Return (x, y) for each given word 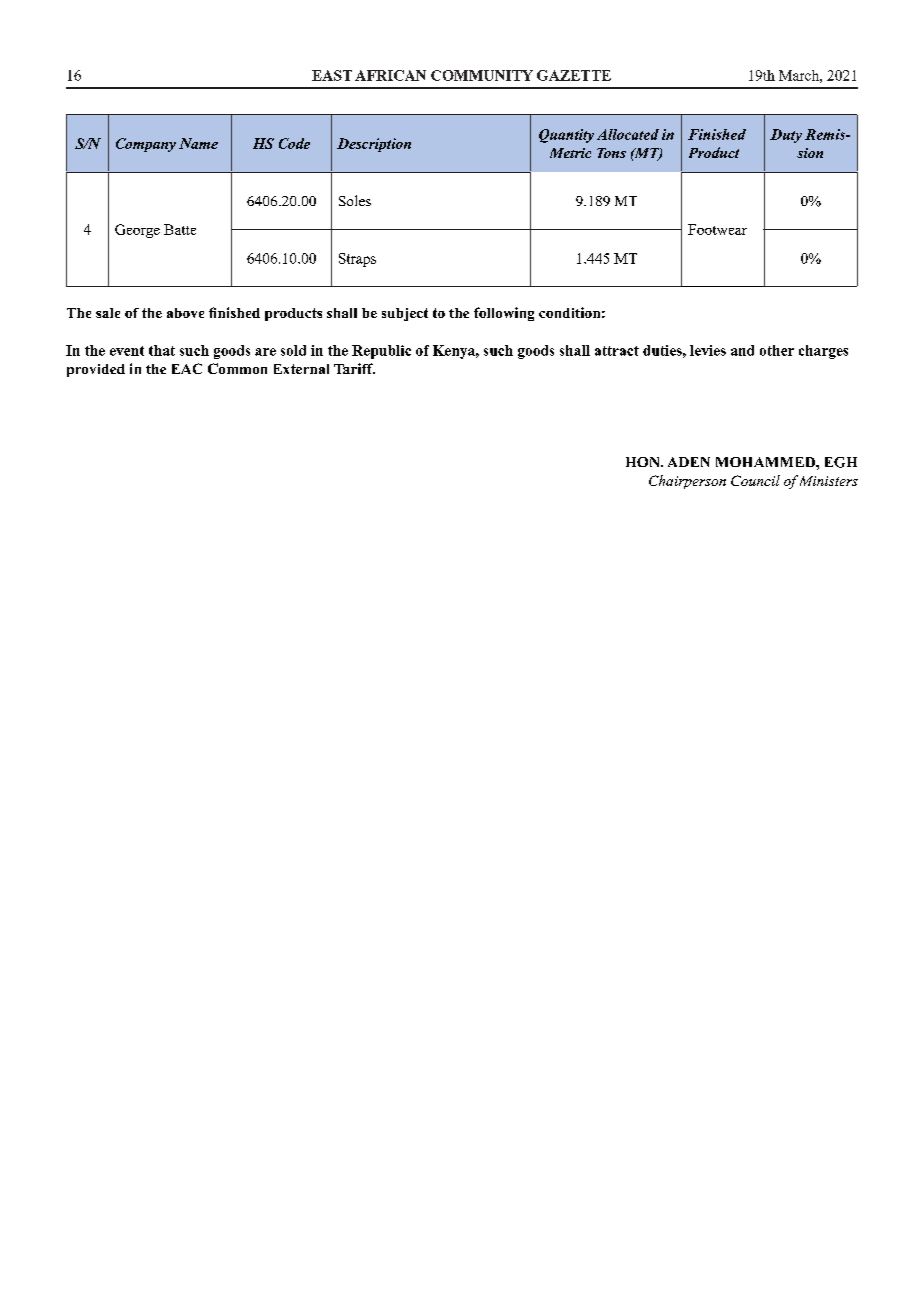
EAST (332, 75)
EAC (187, 368)
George (137, 231)
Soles (355, 200)
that (162, 350)
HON (644, 462)
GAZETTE (574, 75)
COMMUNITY (482, 75)
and (742, 350)
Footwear (717, 229)
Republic (381, 352)
